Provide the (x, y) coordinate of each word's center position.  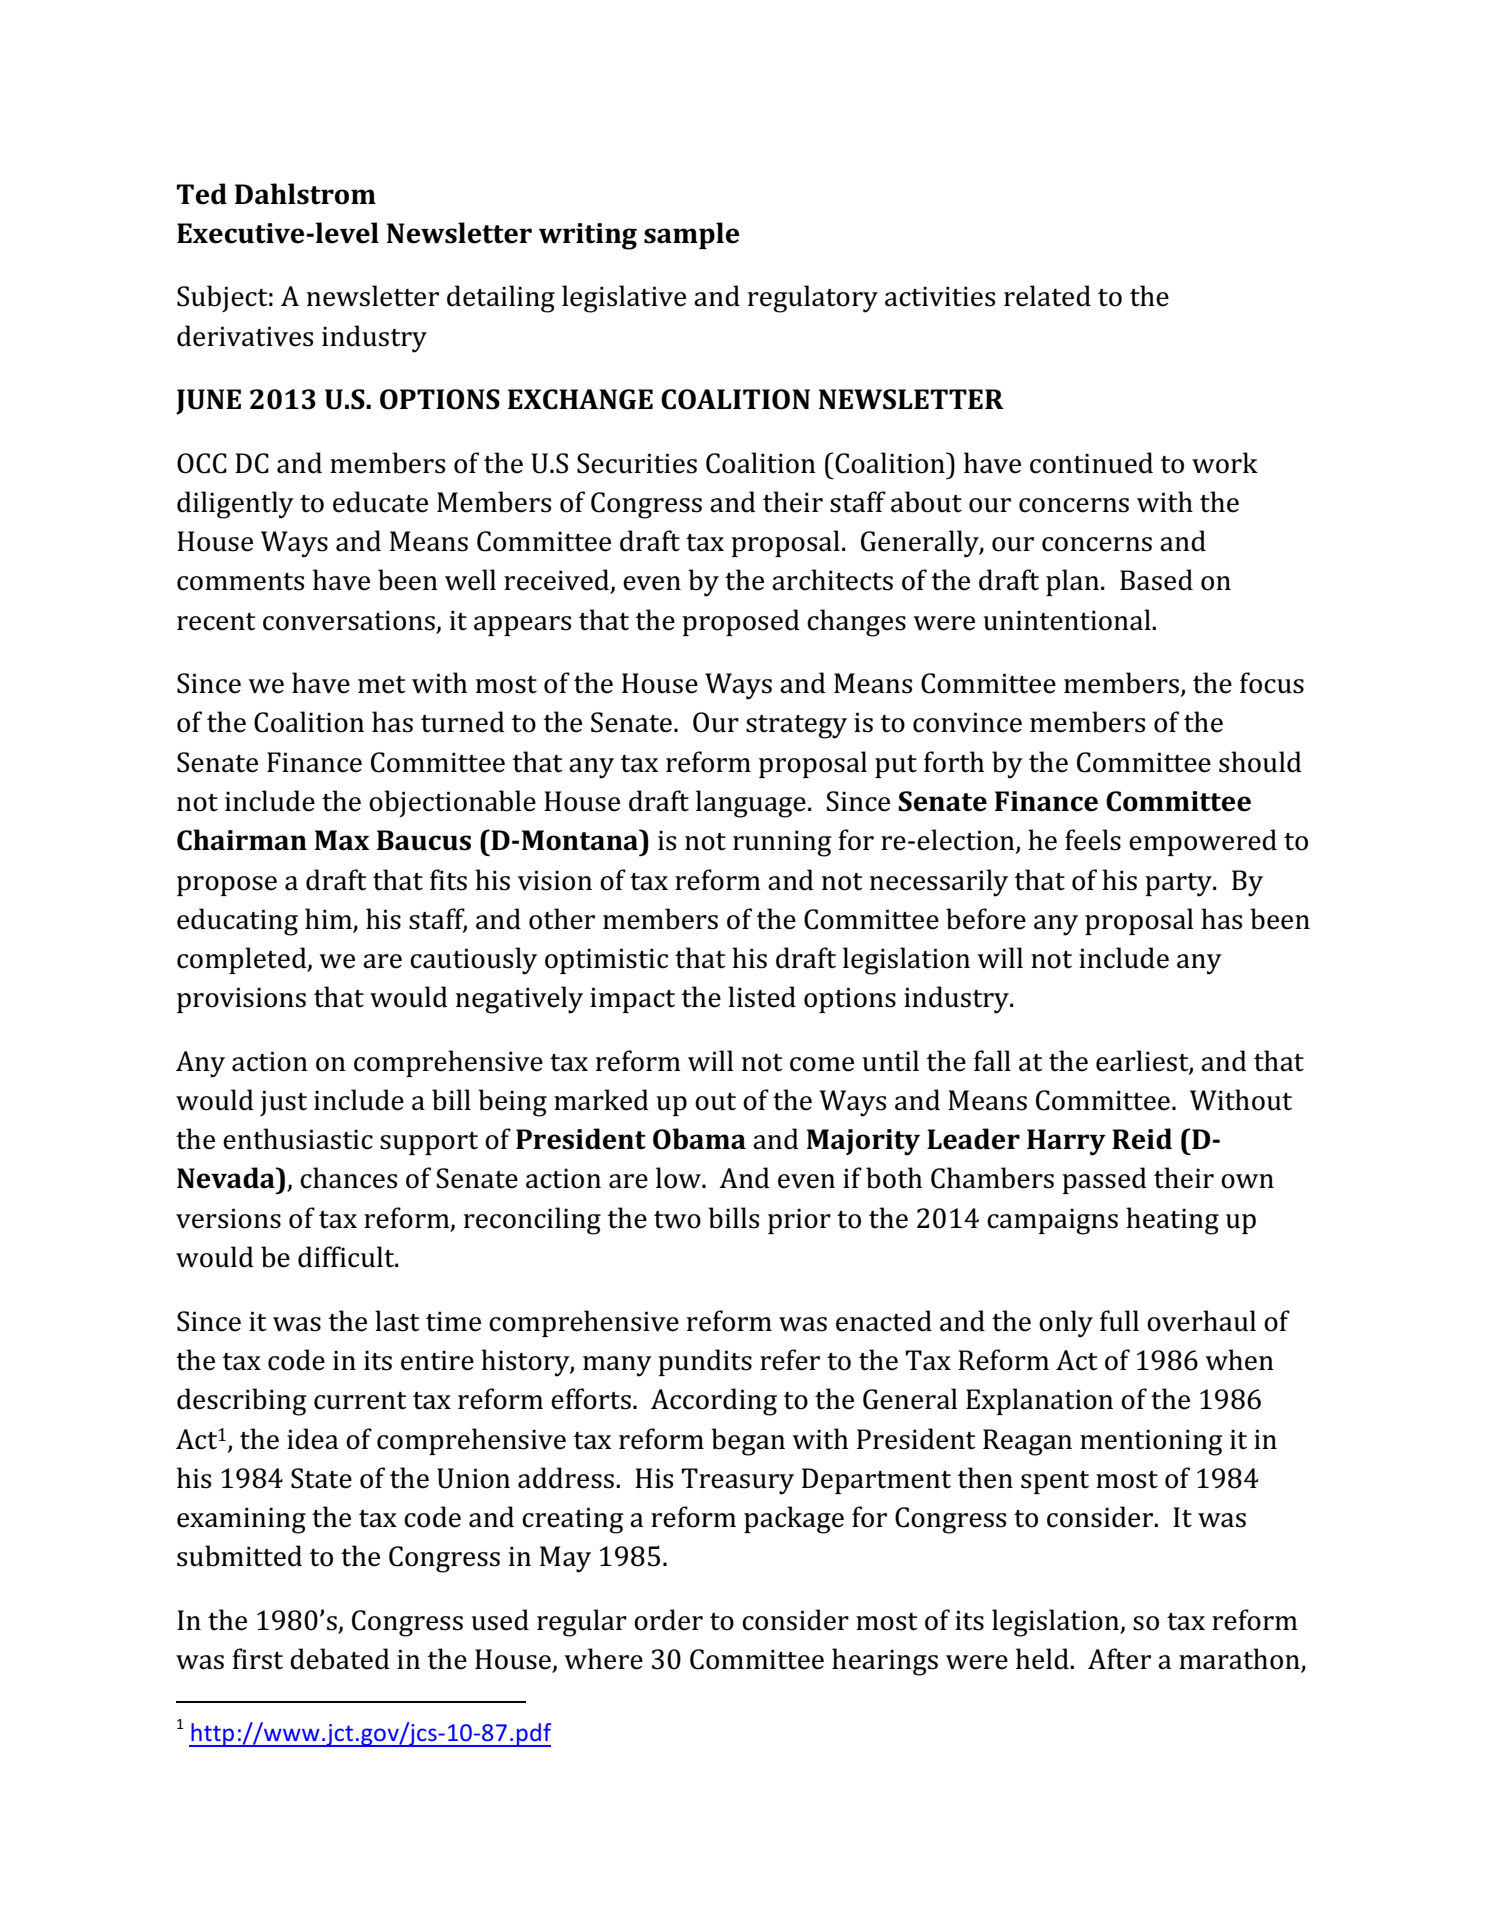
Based (1156, 580)
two (677, 1220)
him (328, 918)
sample (692, 235)
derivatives (245, 336)
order (668, 1620)
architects (832, 580)
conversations (350, 621)
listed (762, 997)
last (397, 1321)
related (1047, 296)
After (1119, 1659)
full (1119, 1321)
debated (340, 1659)
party (1179, 885)
